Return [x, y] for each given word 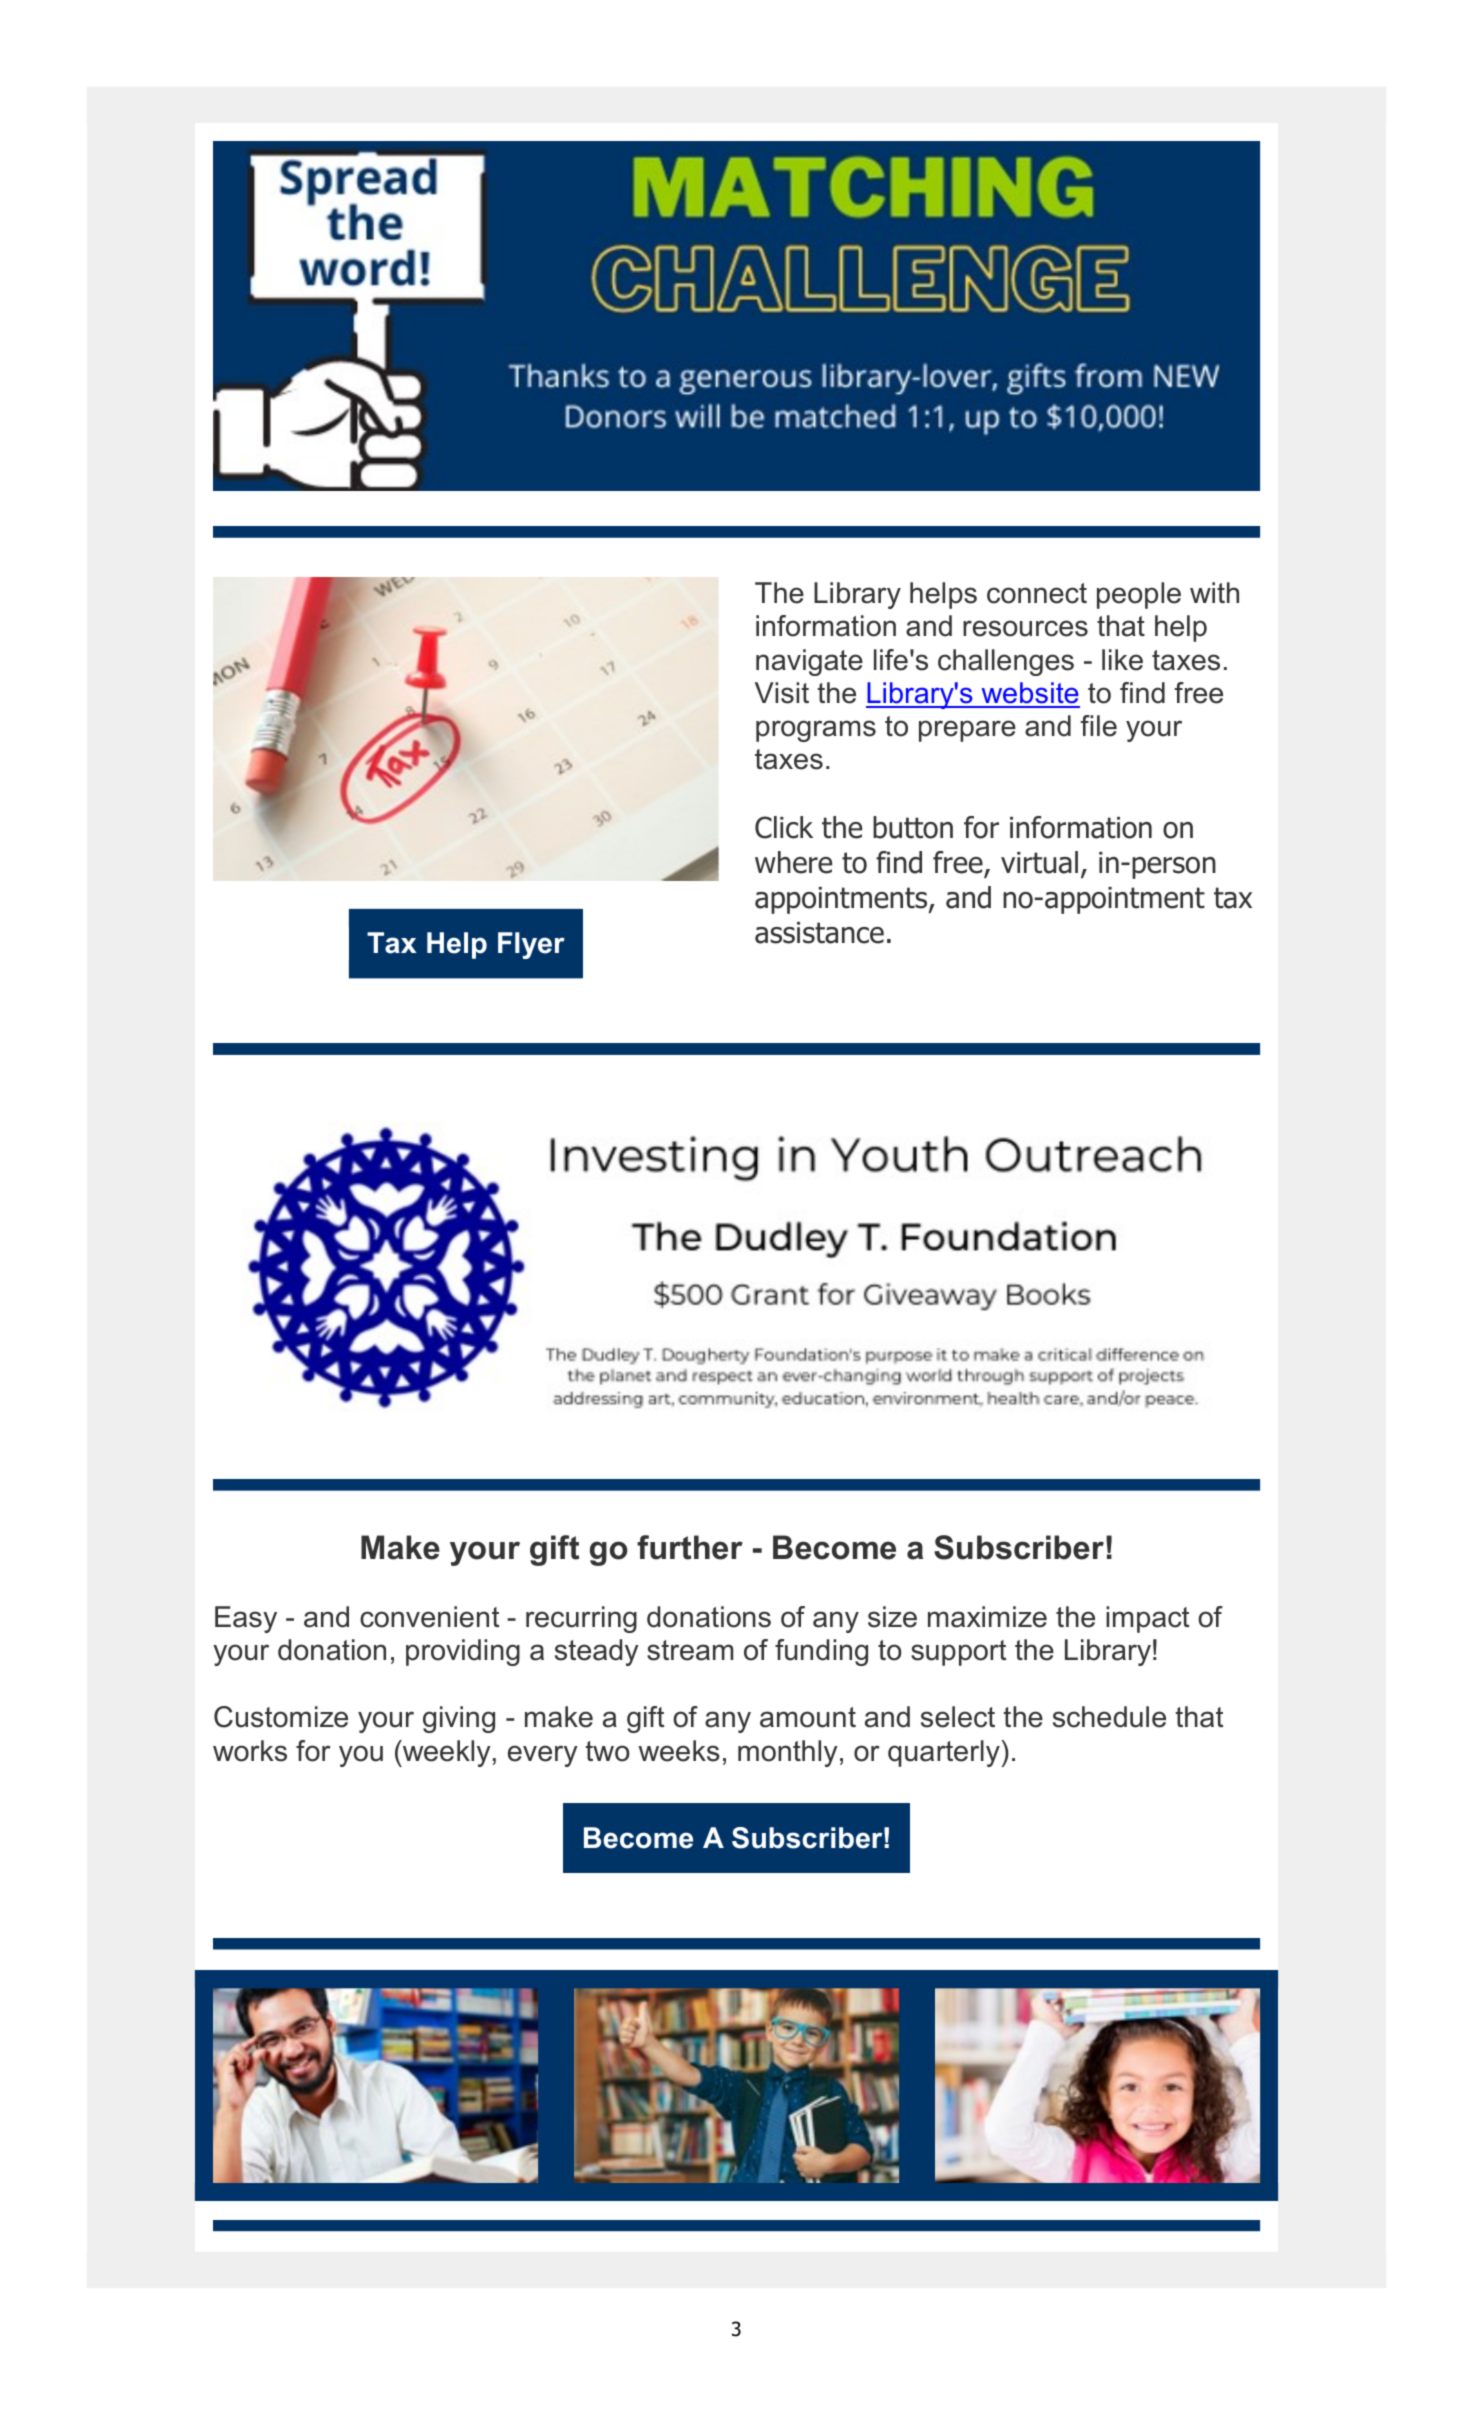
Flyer [531, 945]
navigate [809, 662]
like [1122, 660]
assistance [819, 933]
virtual [1039, 862]
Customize [281, 1717]
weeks [679, 1751]
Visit [782, 693]
